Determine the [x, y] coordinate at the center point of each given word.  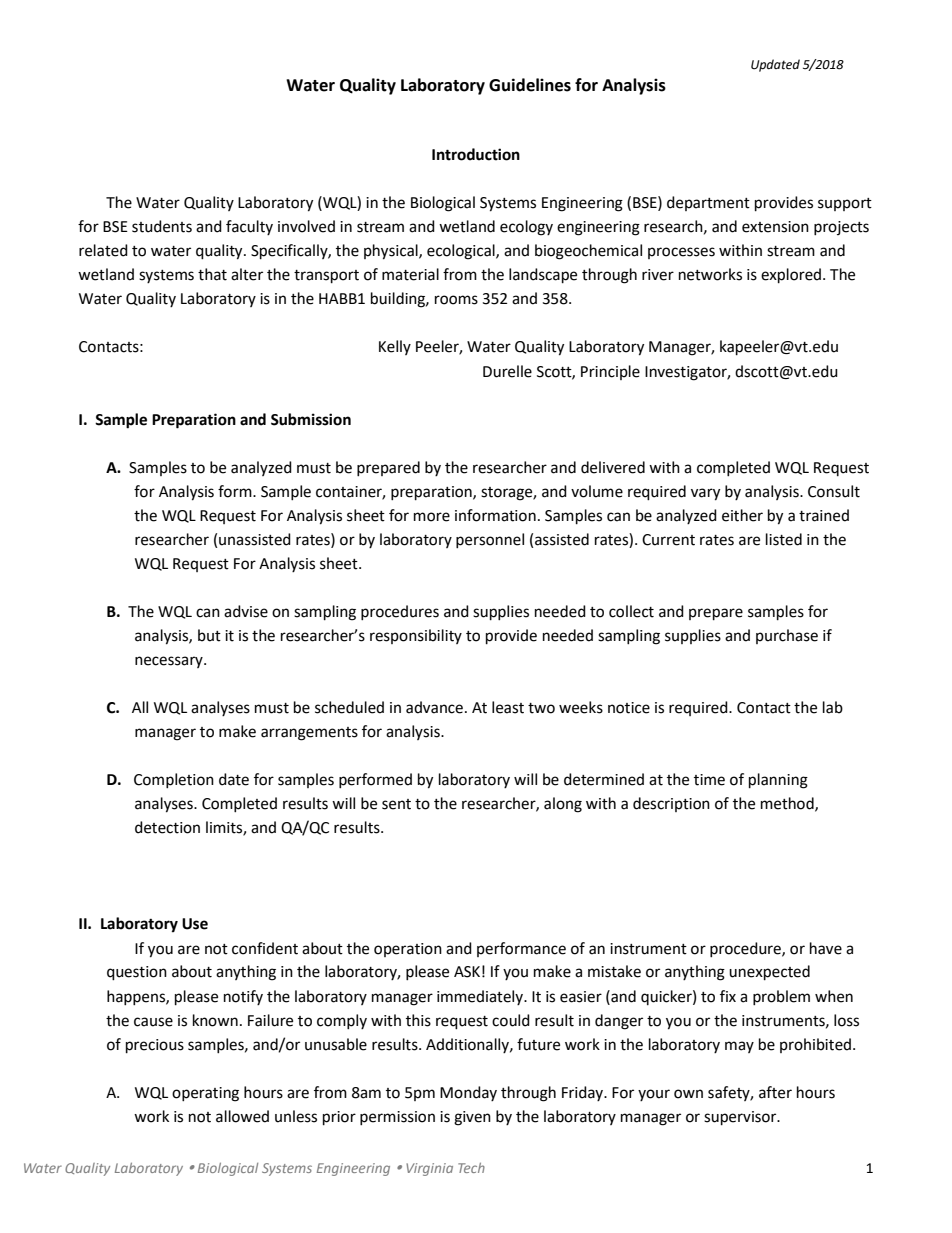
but [209, 635]
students [162, 226]
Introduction [476, 154]
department [708, 203]
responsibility [416, 636]
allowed [242, 1116]
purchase [787, 636]
